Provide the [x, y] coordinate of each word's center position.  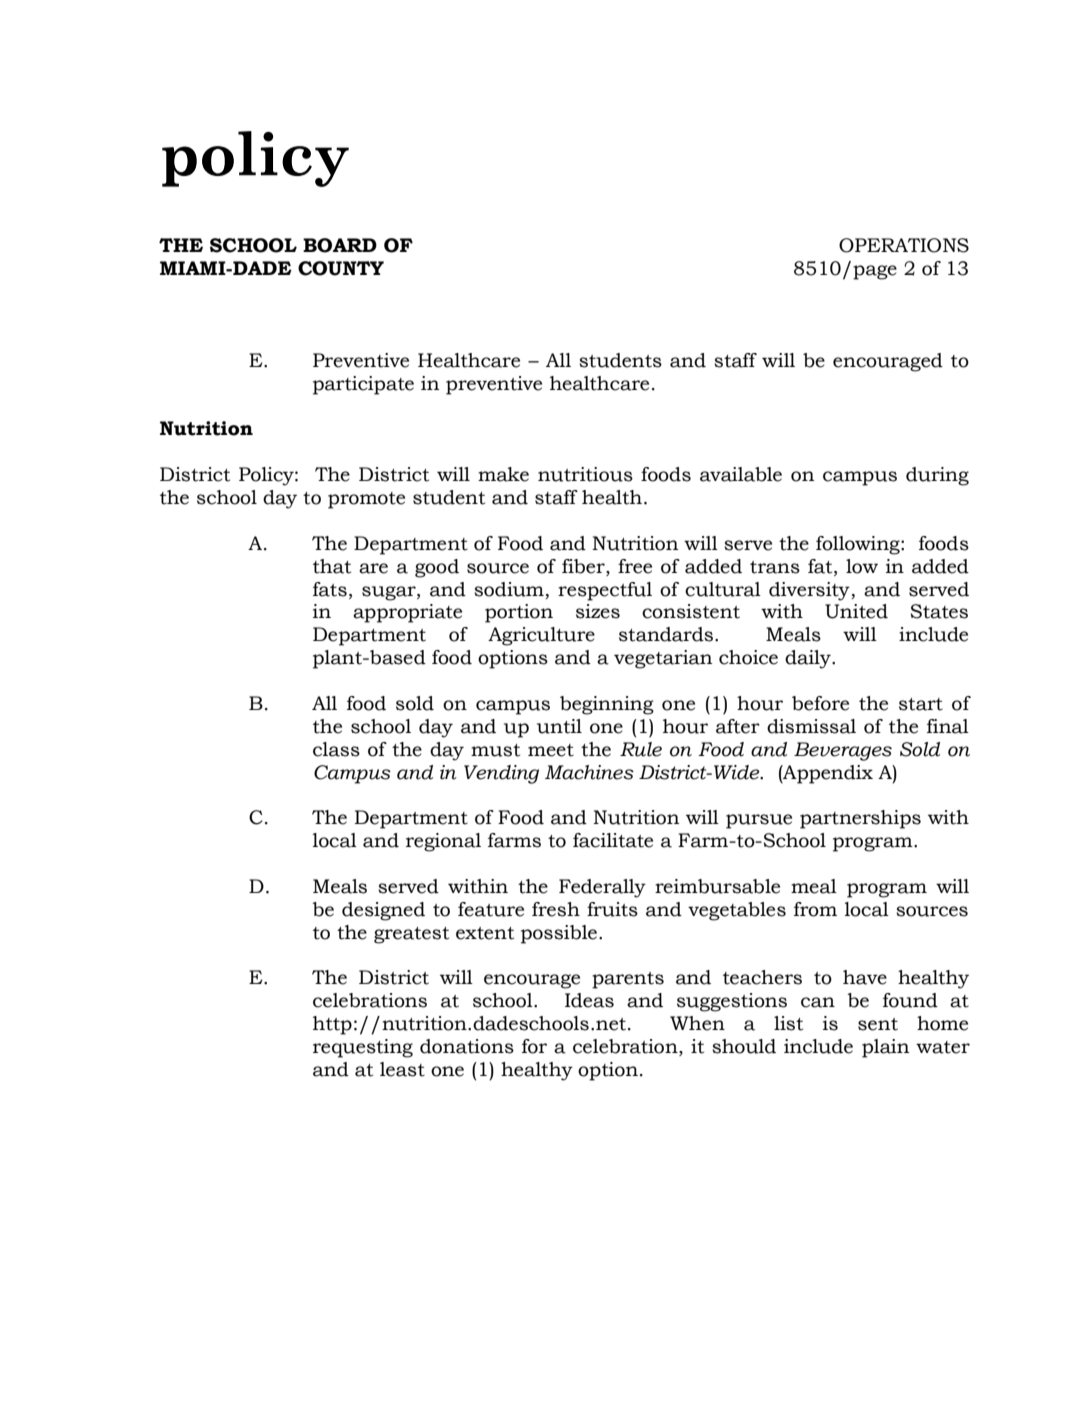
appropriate [407, 613]
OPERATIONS [904, 245]
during [937, 476]
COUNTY [341, 268]
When [697, 1023]
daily [809, 659]
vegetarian [663, 659]
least [402, 1069]
